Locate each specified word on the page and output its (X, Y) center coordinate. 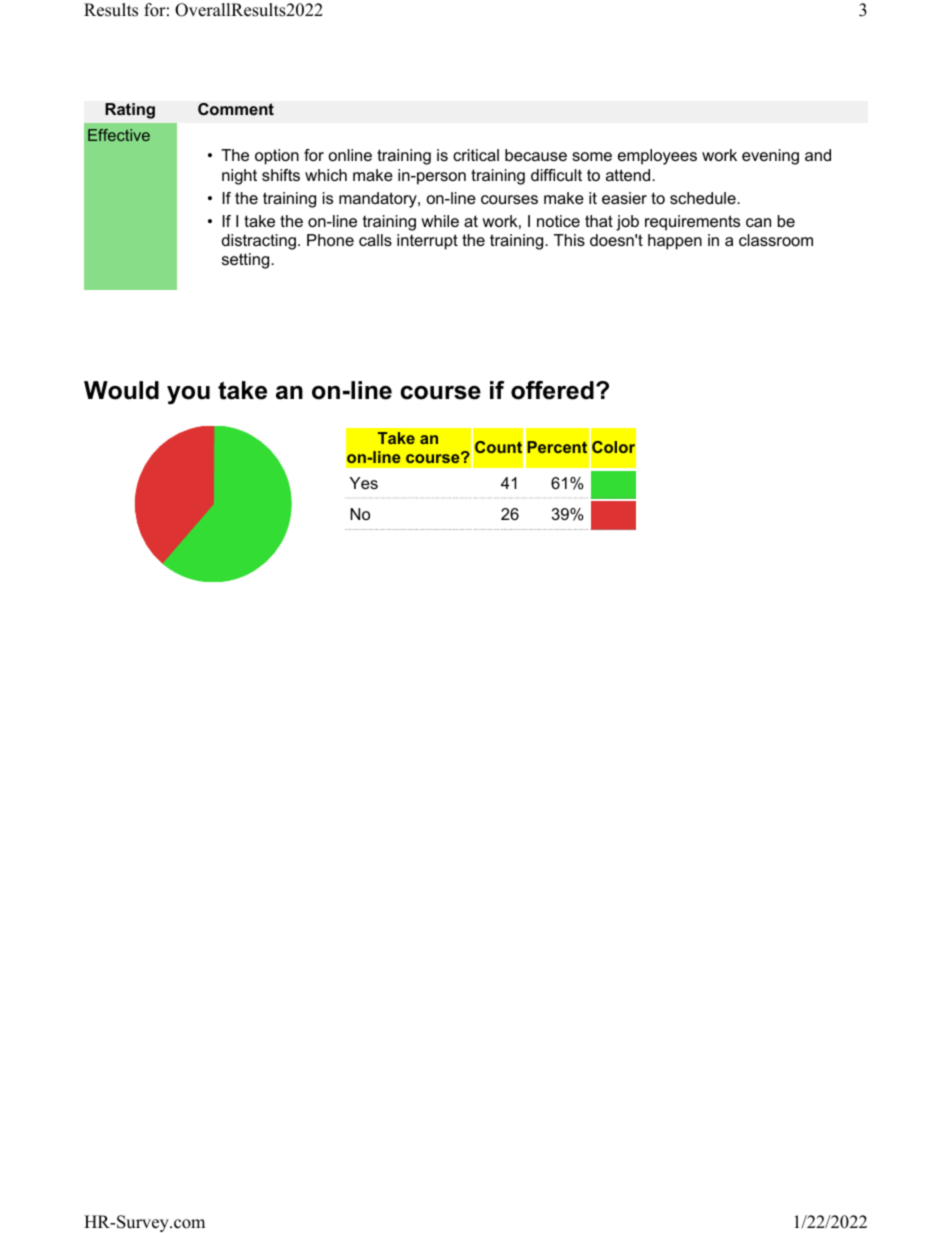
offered (552, 390)
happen (675, 242)
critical (476, 155)
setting (247, 261)
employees (657, 157)
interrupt (427, 242)
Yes (364, 483)
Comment (236, 109)
